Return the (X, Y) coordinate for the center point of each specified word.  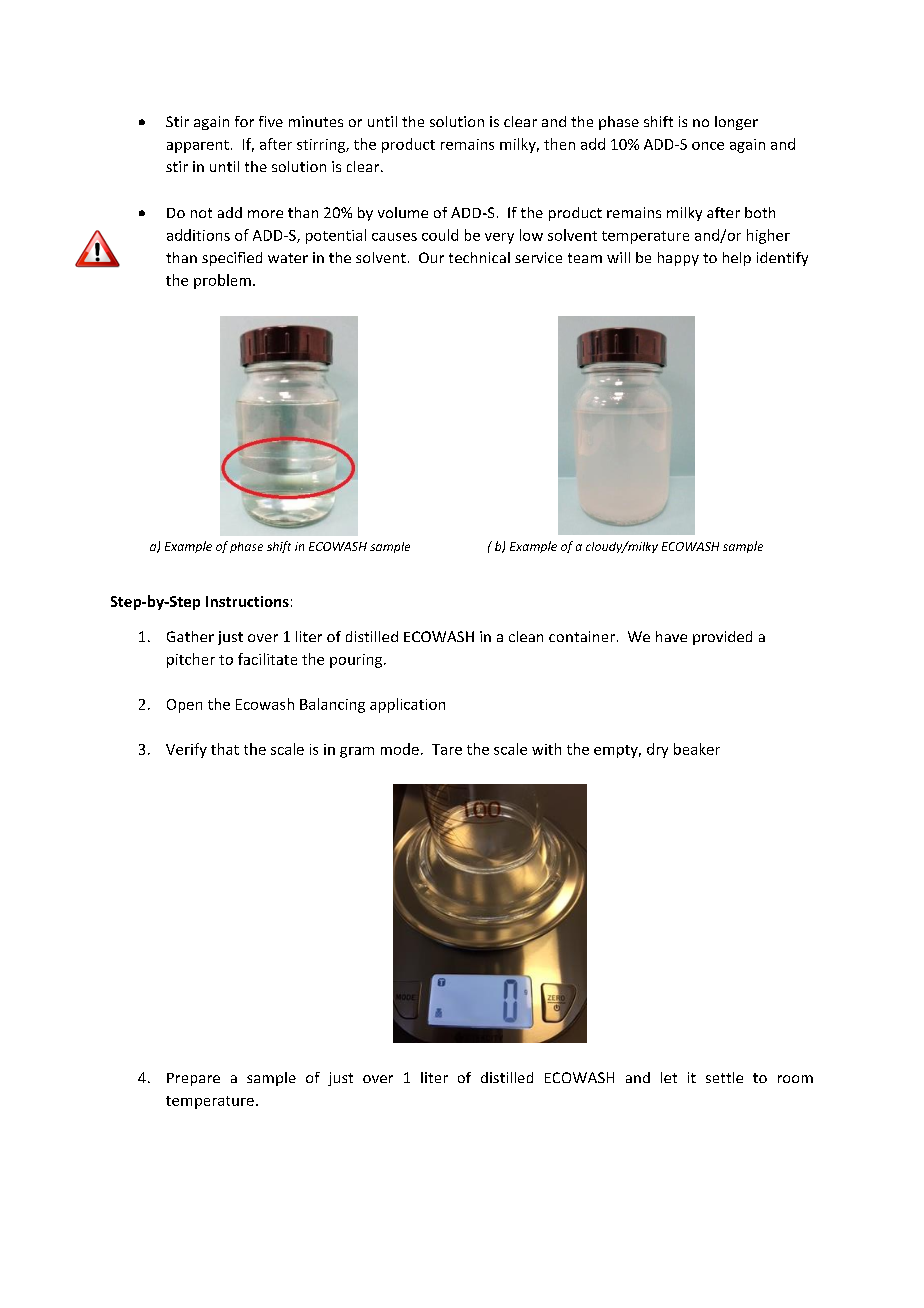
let (669, 1077)
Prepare (193, 1079)
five (271, 121)
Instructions (247, 601)
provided (722, 638)
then (559, 144)
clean (526, 636)
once (708, 146)
